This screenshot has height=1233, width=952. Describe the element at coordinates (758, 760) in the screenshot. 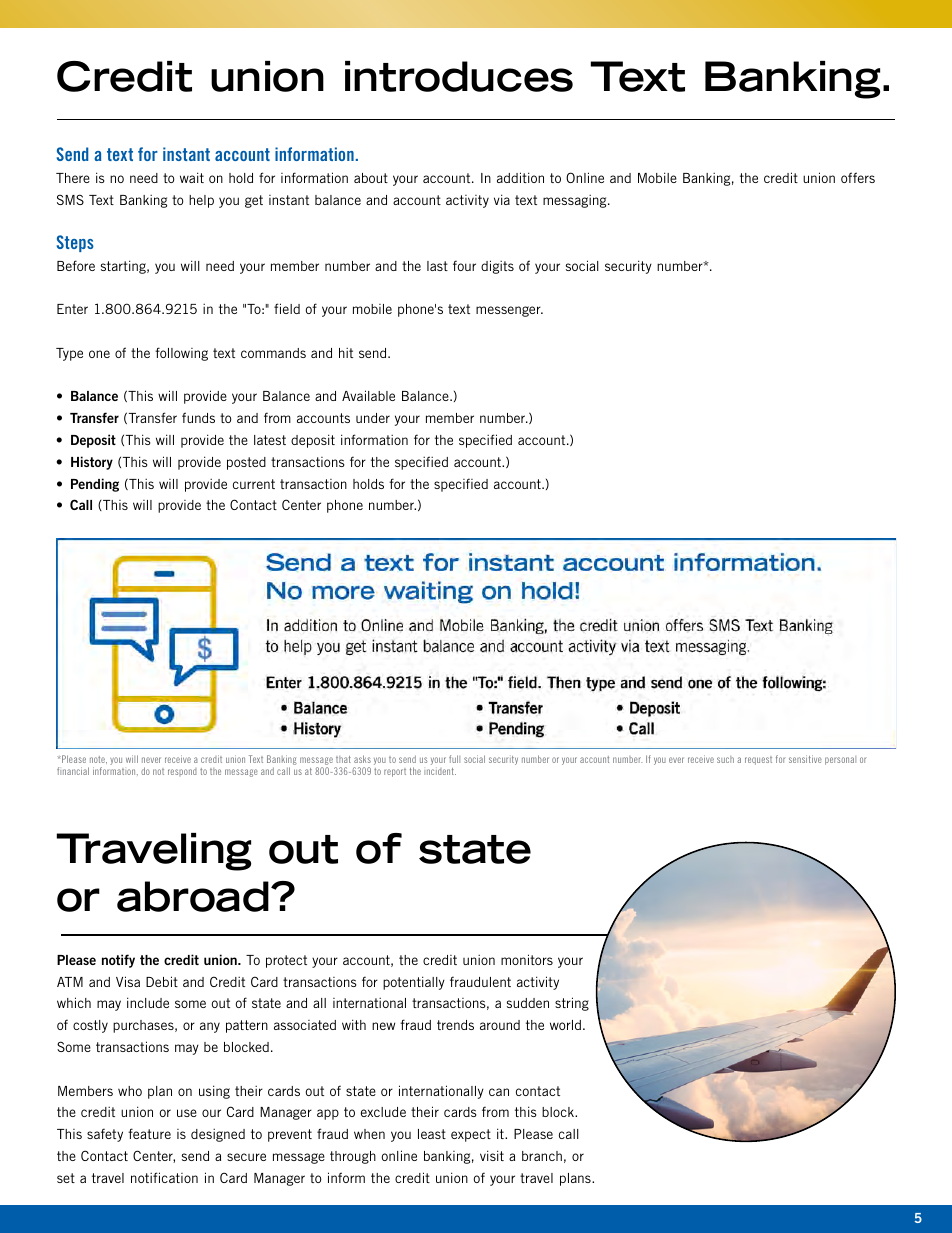

I see `request` at that location.
